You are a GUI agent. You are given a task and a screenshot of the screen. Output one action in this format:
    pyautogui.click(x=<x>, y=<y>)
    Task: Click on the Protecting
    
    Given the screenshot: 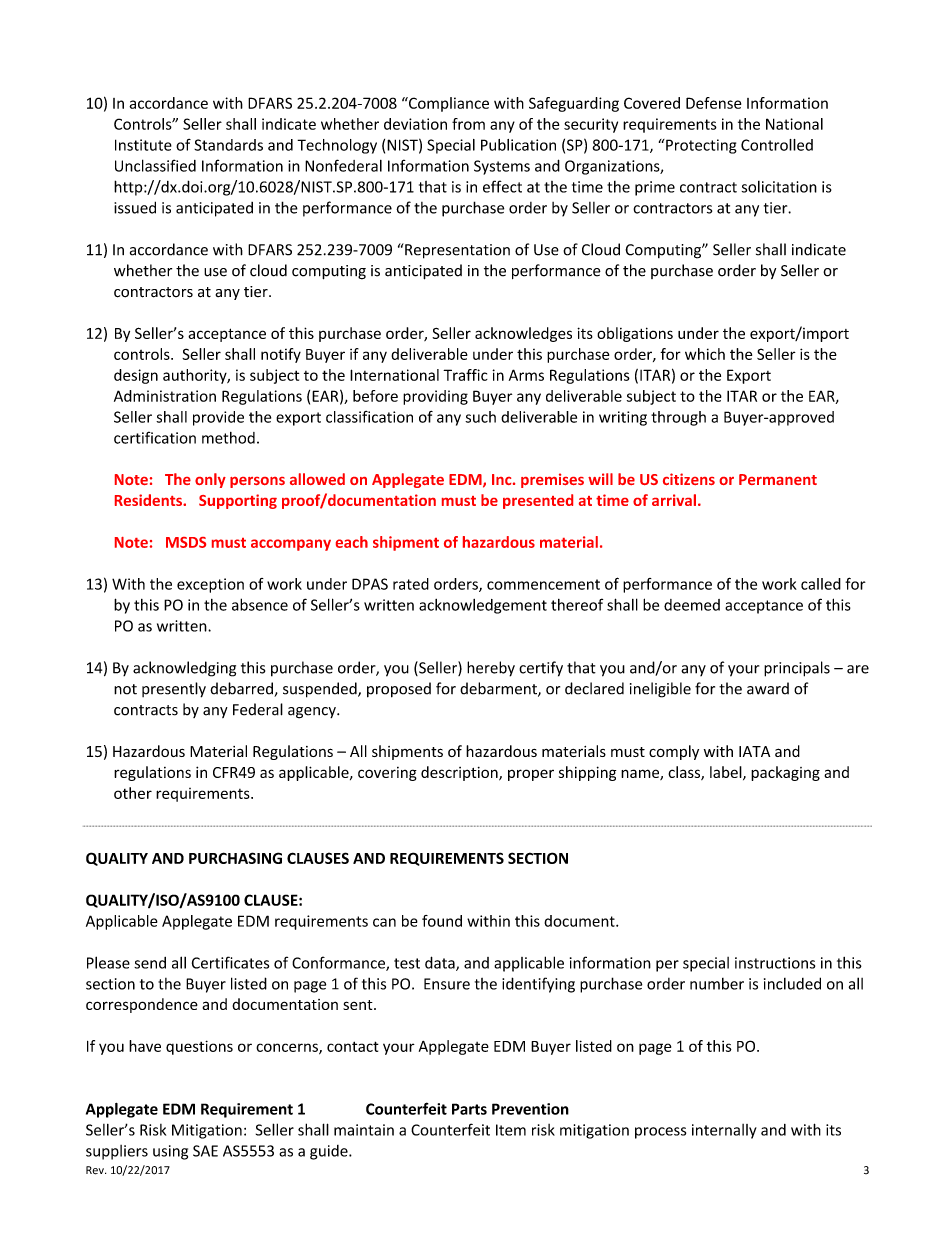 What is the action you would take?
    pyautogui.click(x=700, y=146)
